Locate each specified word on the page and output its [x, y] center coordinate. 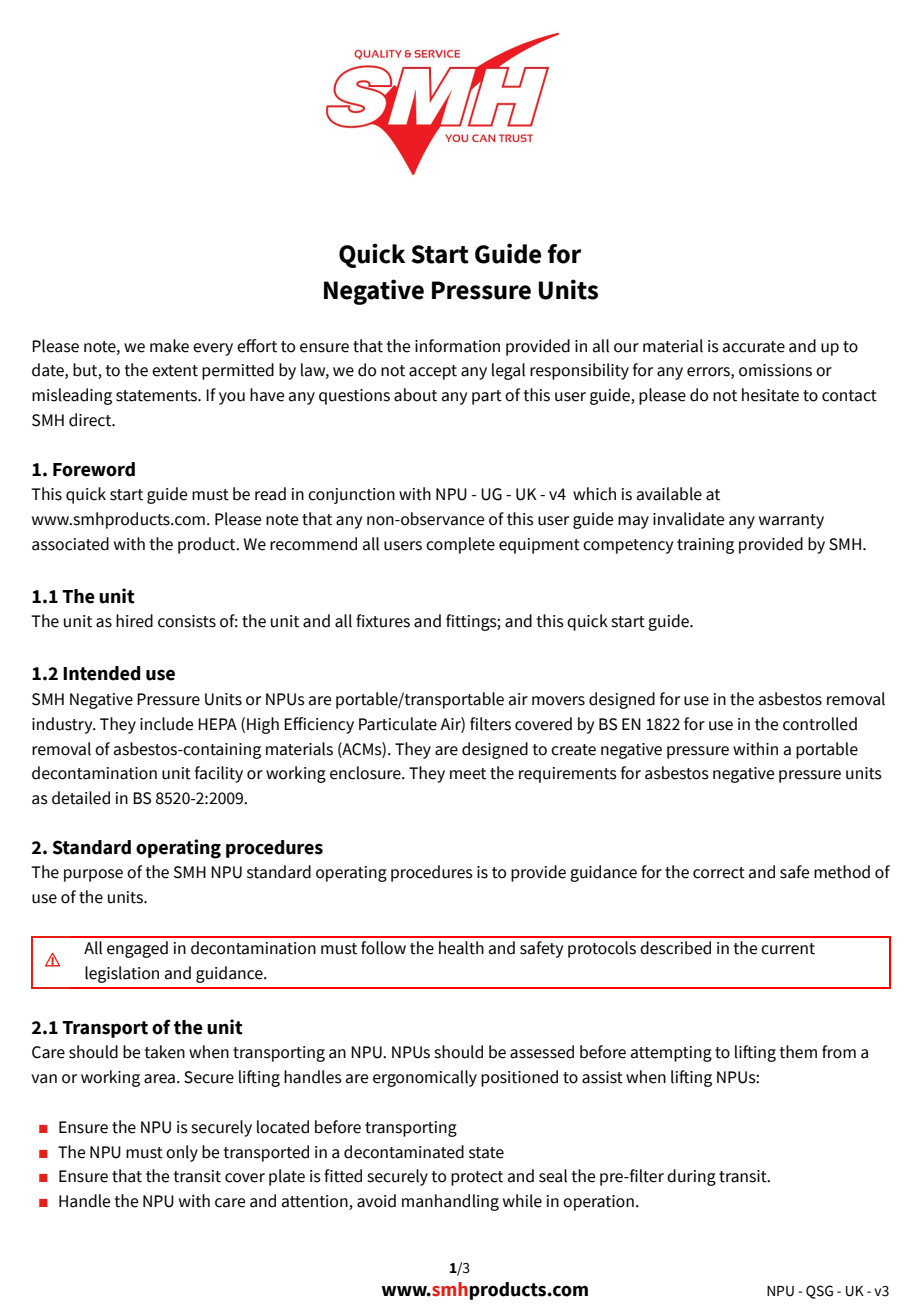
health [461, 948]
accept [433, 372]
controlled [820, 724]
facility [219, 774]
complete [460, 545]
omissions [775, 370]
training [705, 546]
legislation [122, 974]
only [182, 1153]
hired [134, 621]
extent [175, 371]
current [788, 949]
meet [468, 774]
